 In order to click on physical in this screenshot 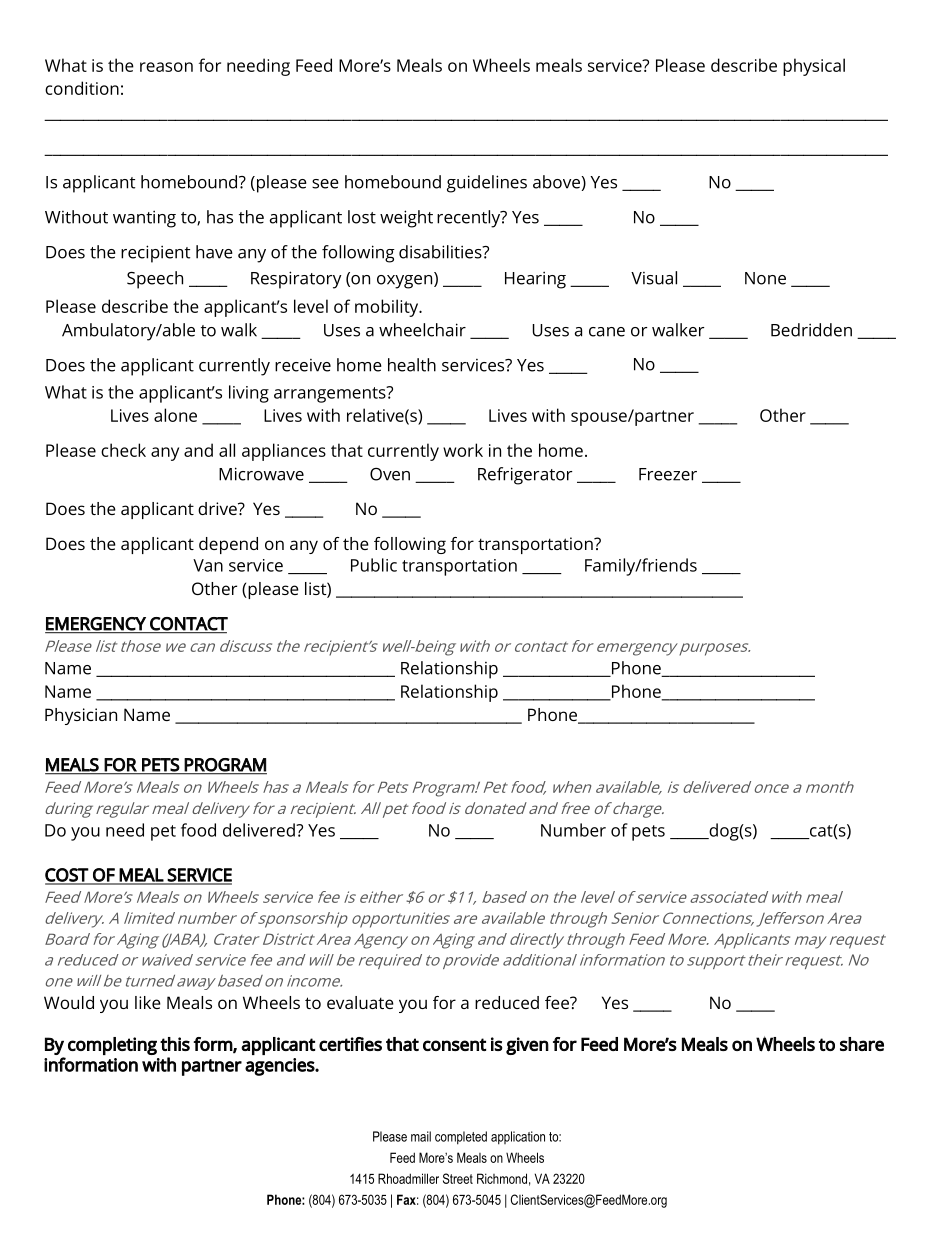, I will do `click(814, 67)`.
